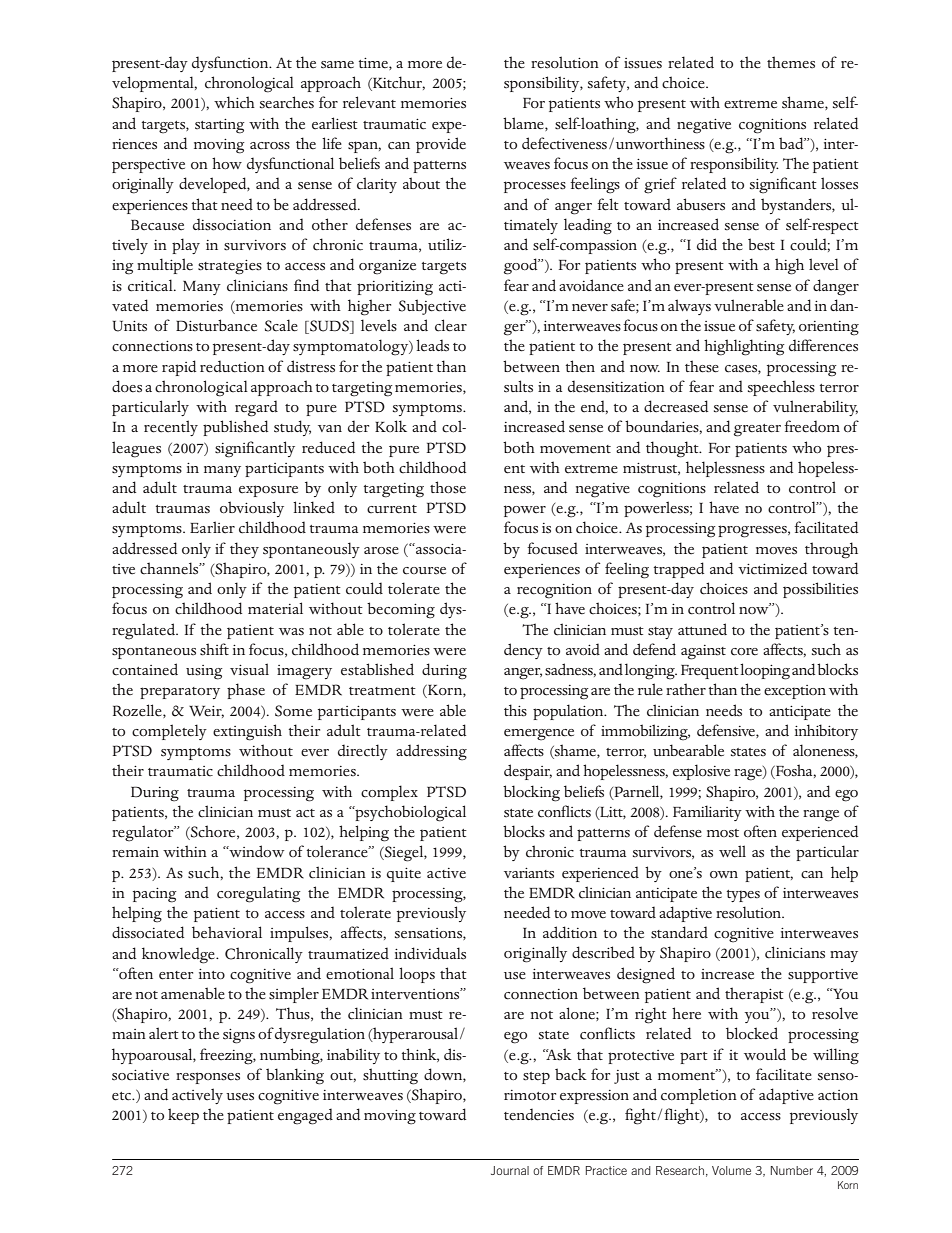 The image size is (952, 1233). Describe the element at coordinates (531, 793) in the screenshot. I see `blocking` at that location.
